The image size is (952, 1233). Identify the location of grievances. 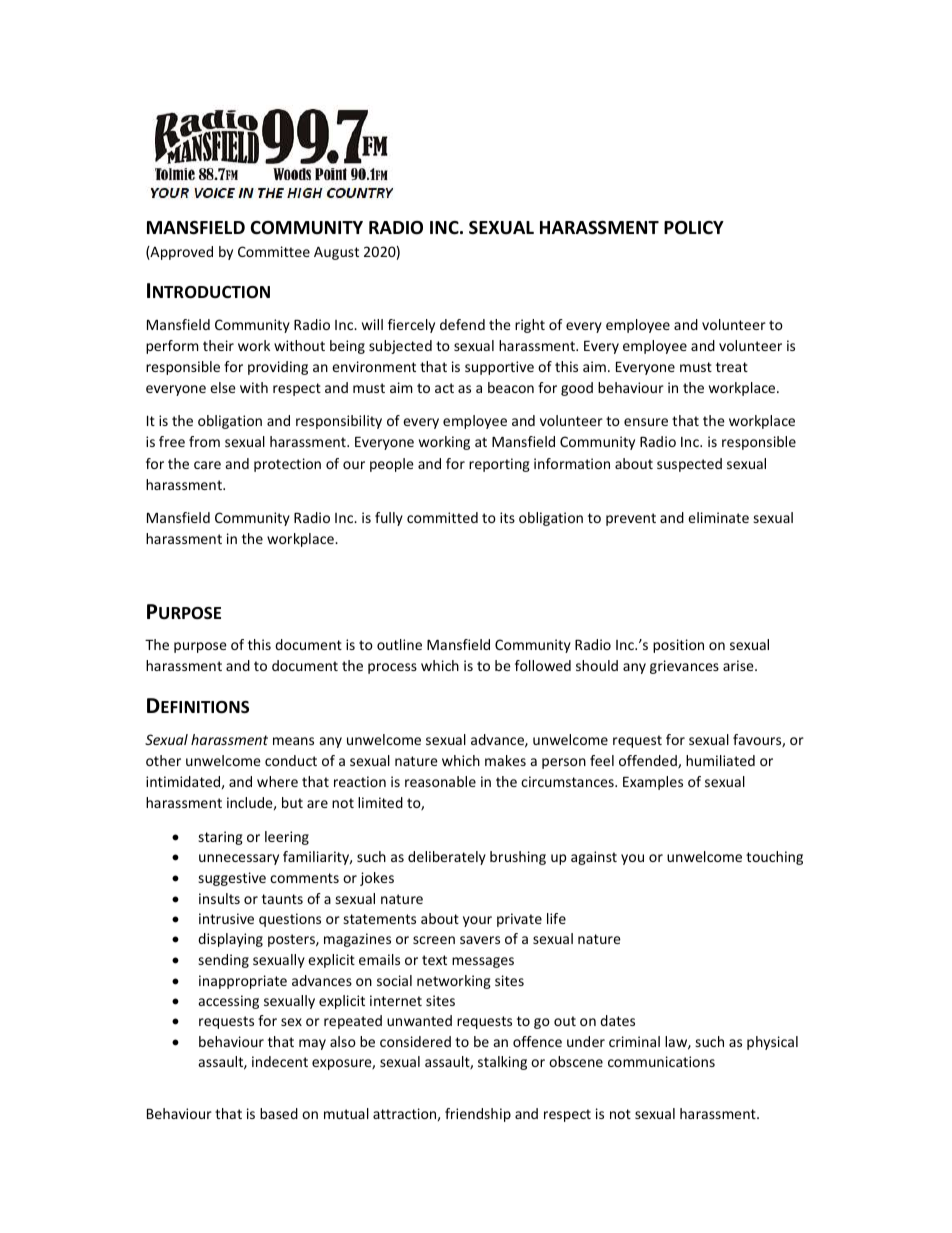
(684, 667).
